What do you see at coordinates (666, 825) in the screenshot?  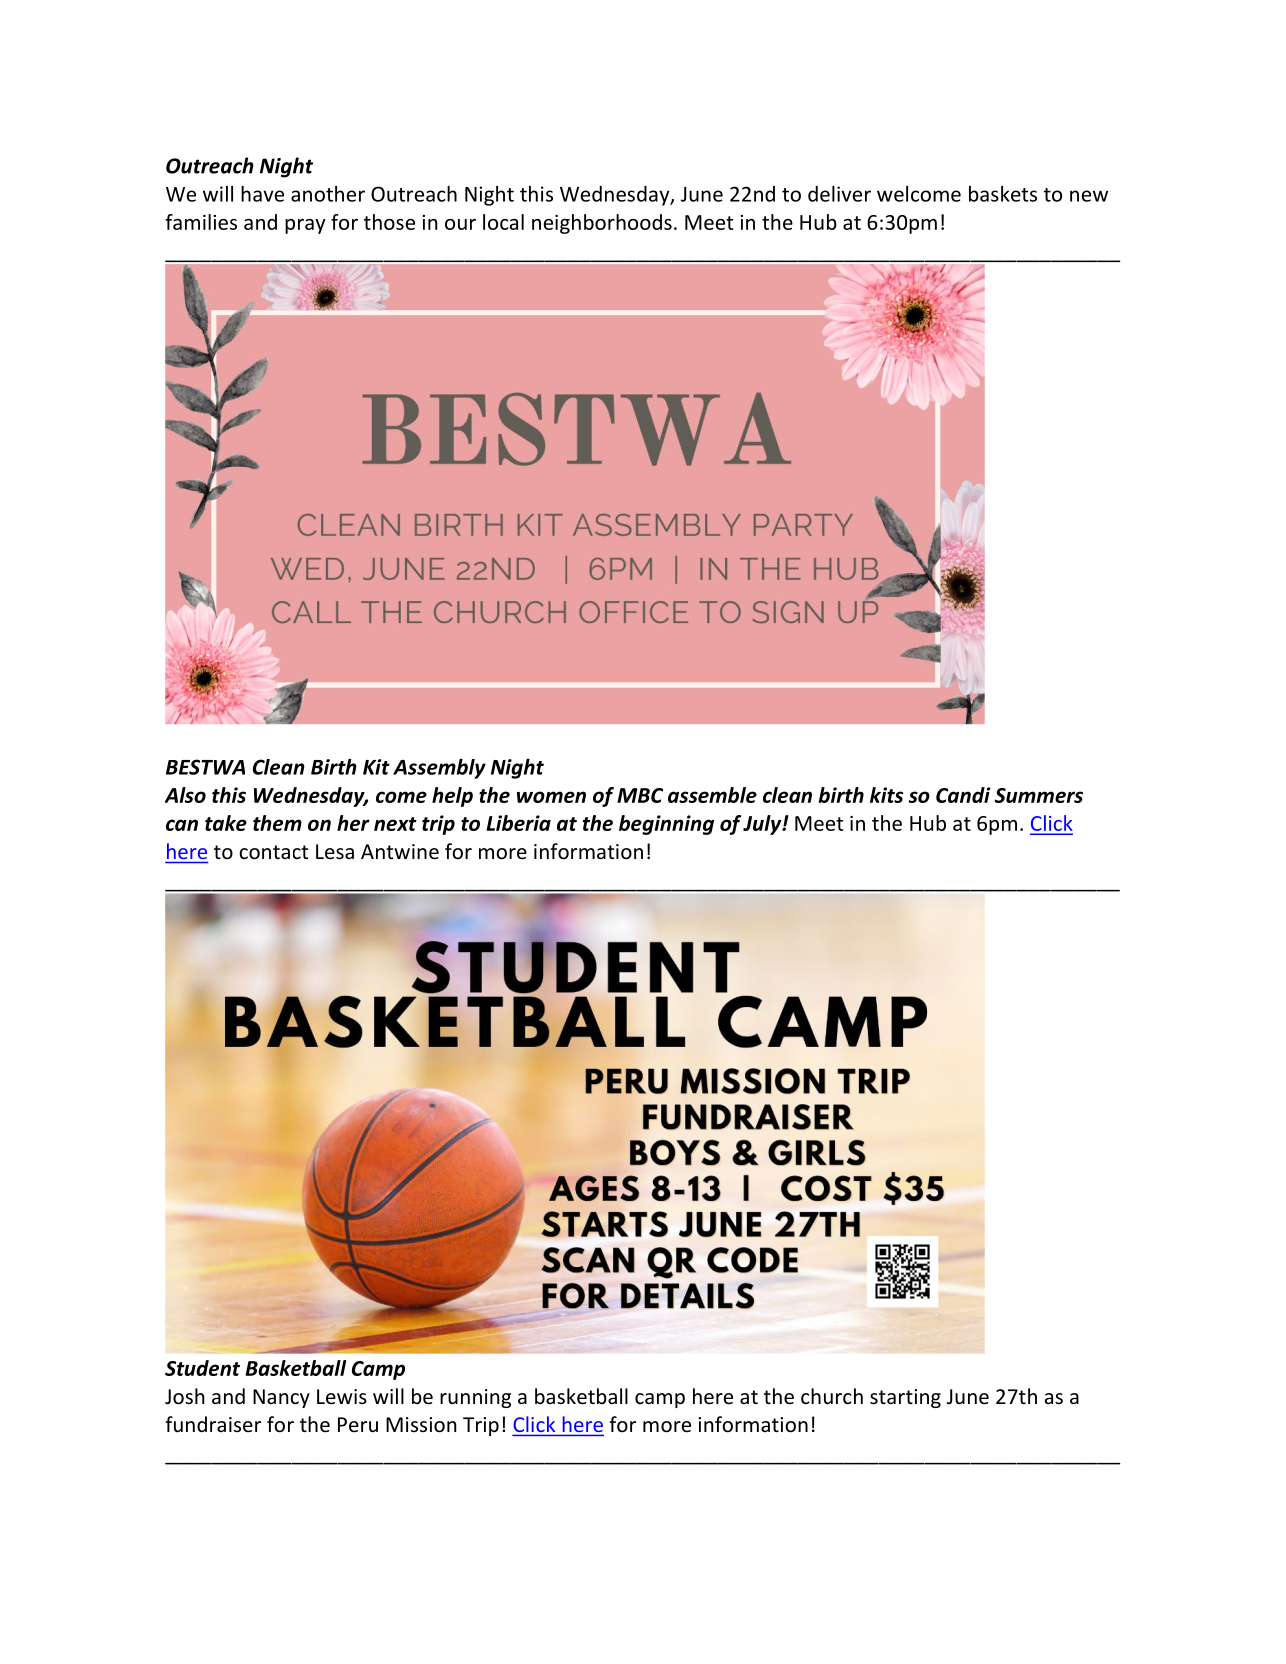 I see `beginning` at bounding box center [666, 825].
